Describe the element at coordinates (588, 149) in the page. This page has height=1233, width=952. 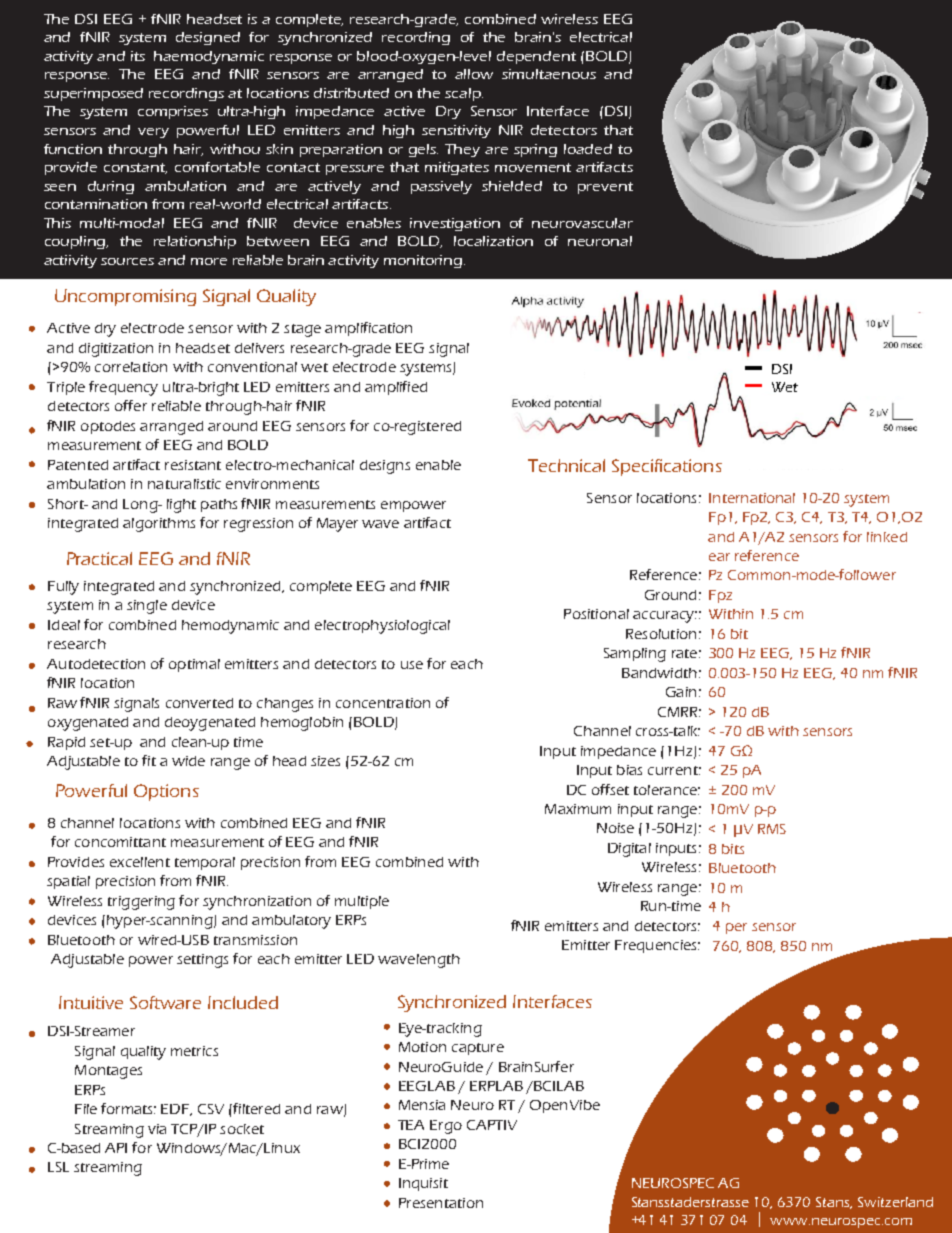
I see `loaded` at that location.
